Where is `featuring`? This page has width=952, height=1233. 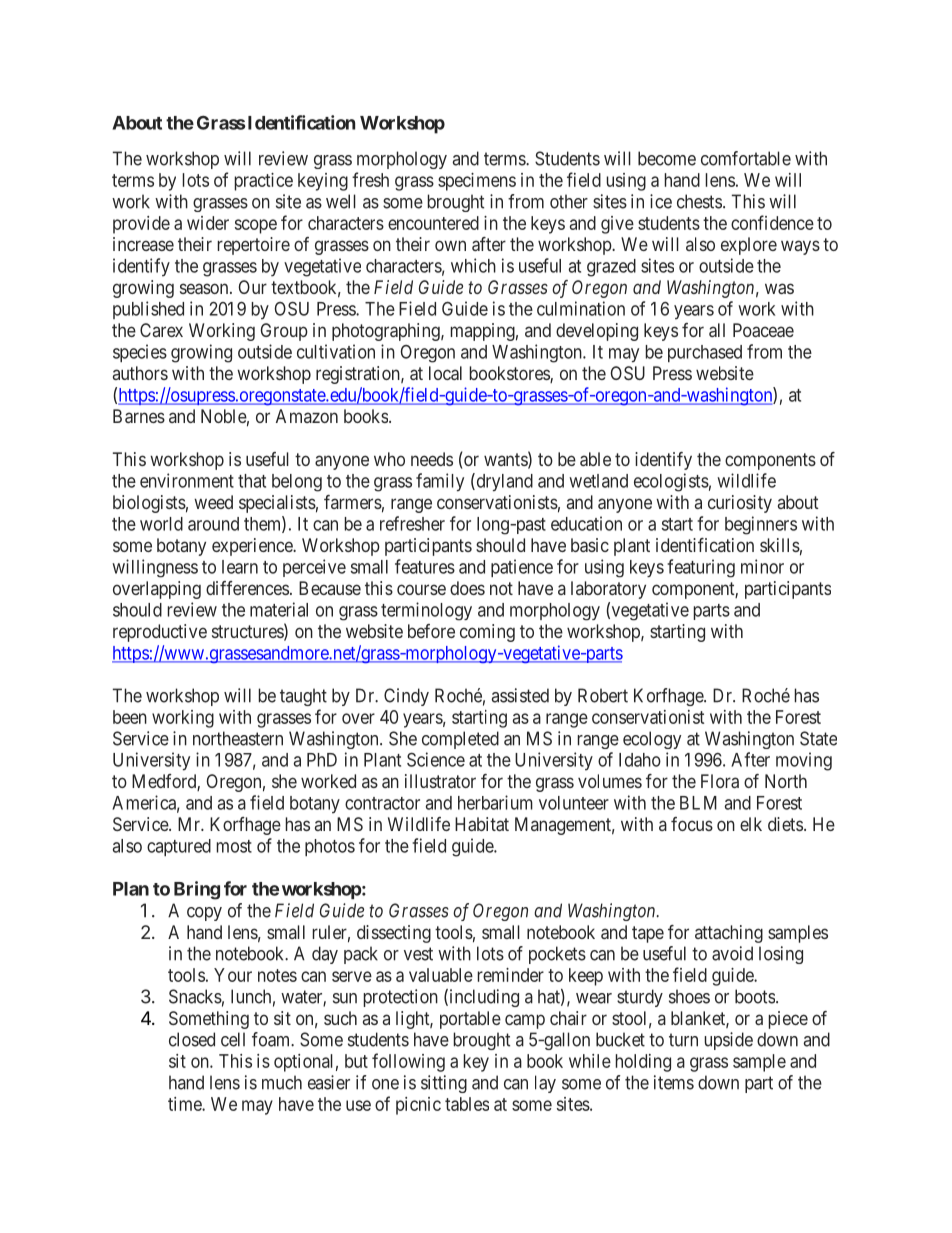 featuring is located at coordinates (701, 568).
